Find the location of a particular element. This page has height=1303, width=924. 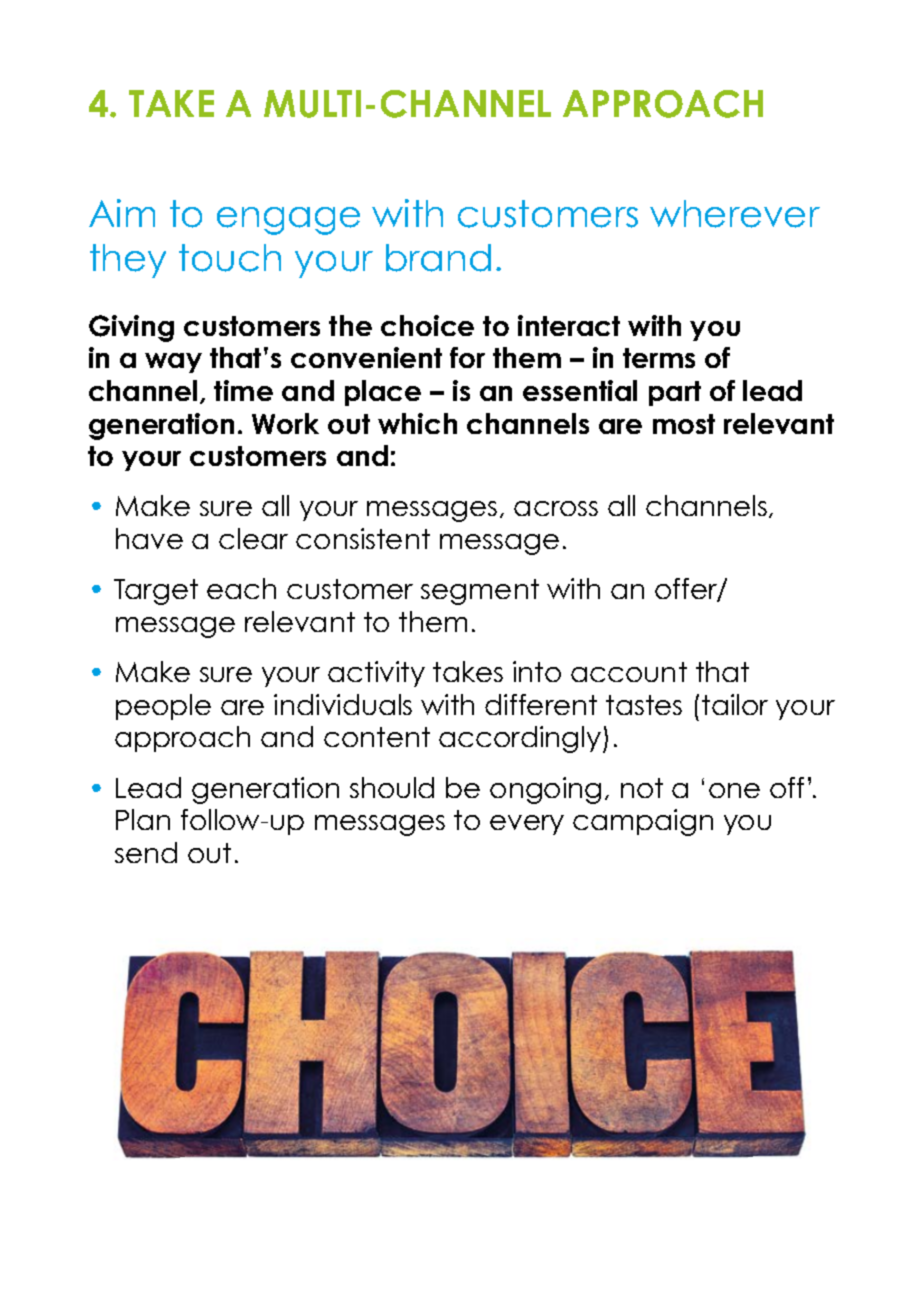

content is located at coordinates (377, 737).
